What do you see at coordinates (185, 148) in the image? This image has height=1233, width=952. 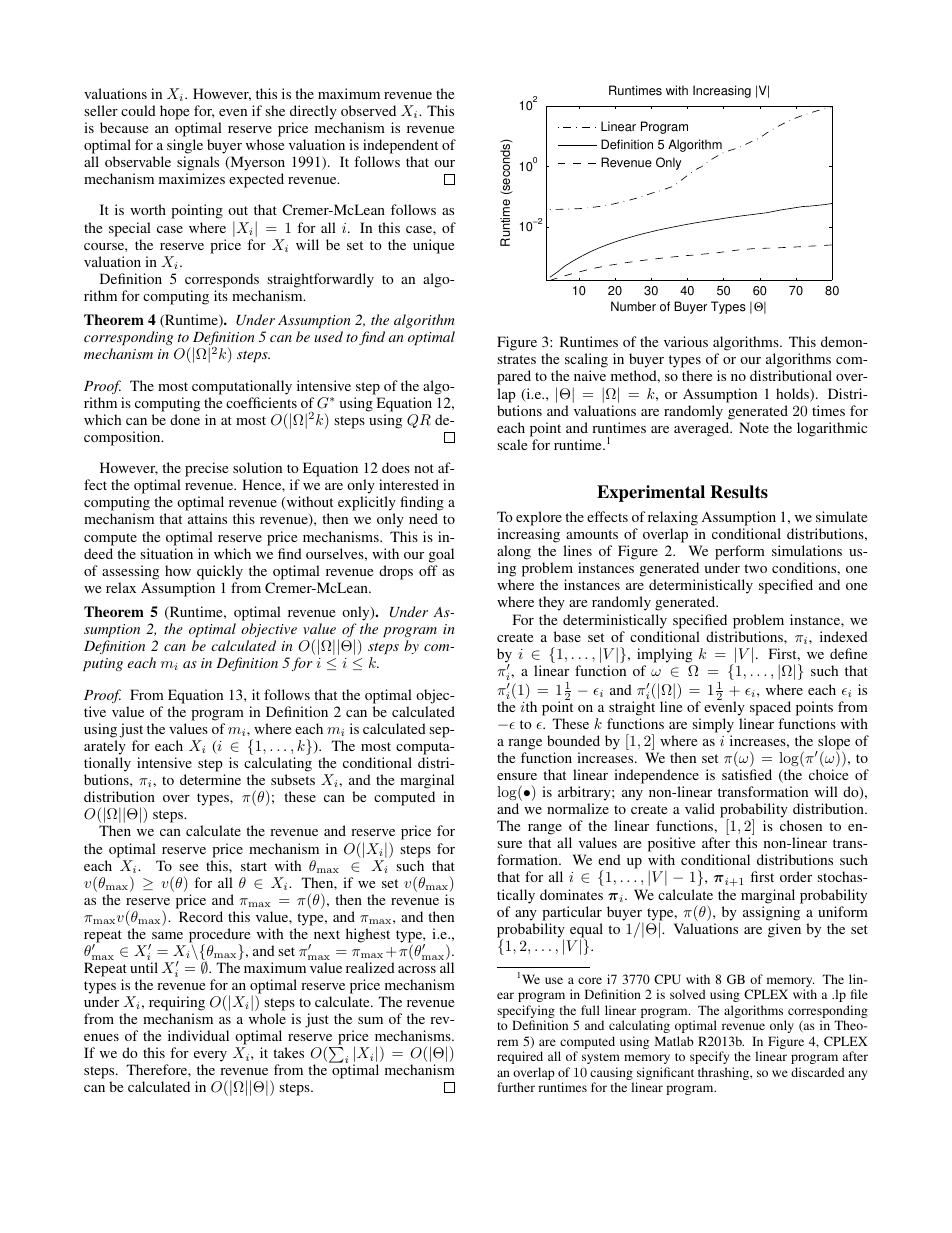 I see `single` at bounding box center [185, 148].
